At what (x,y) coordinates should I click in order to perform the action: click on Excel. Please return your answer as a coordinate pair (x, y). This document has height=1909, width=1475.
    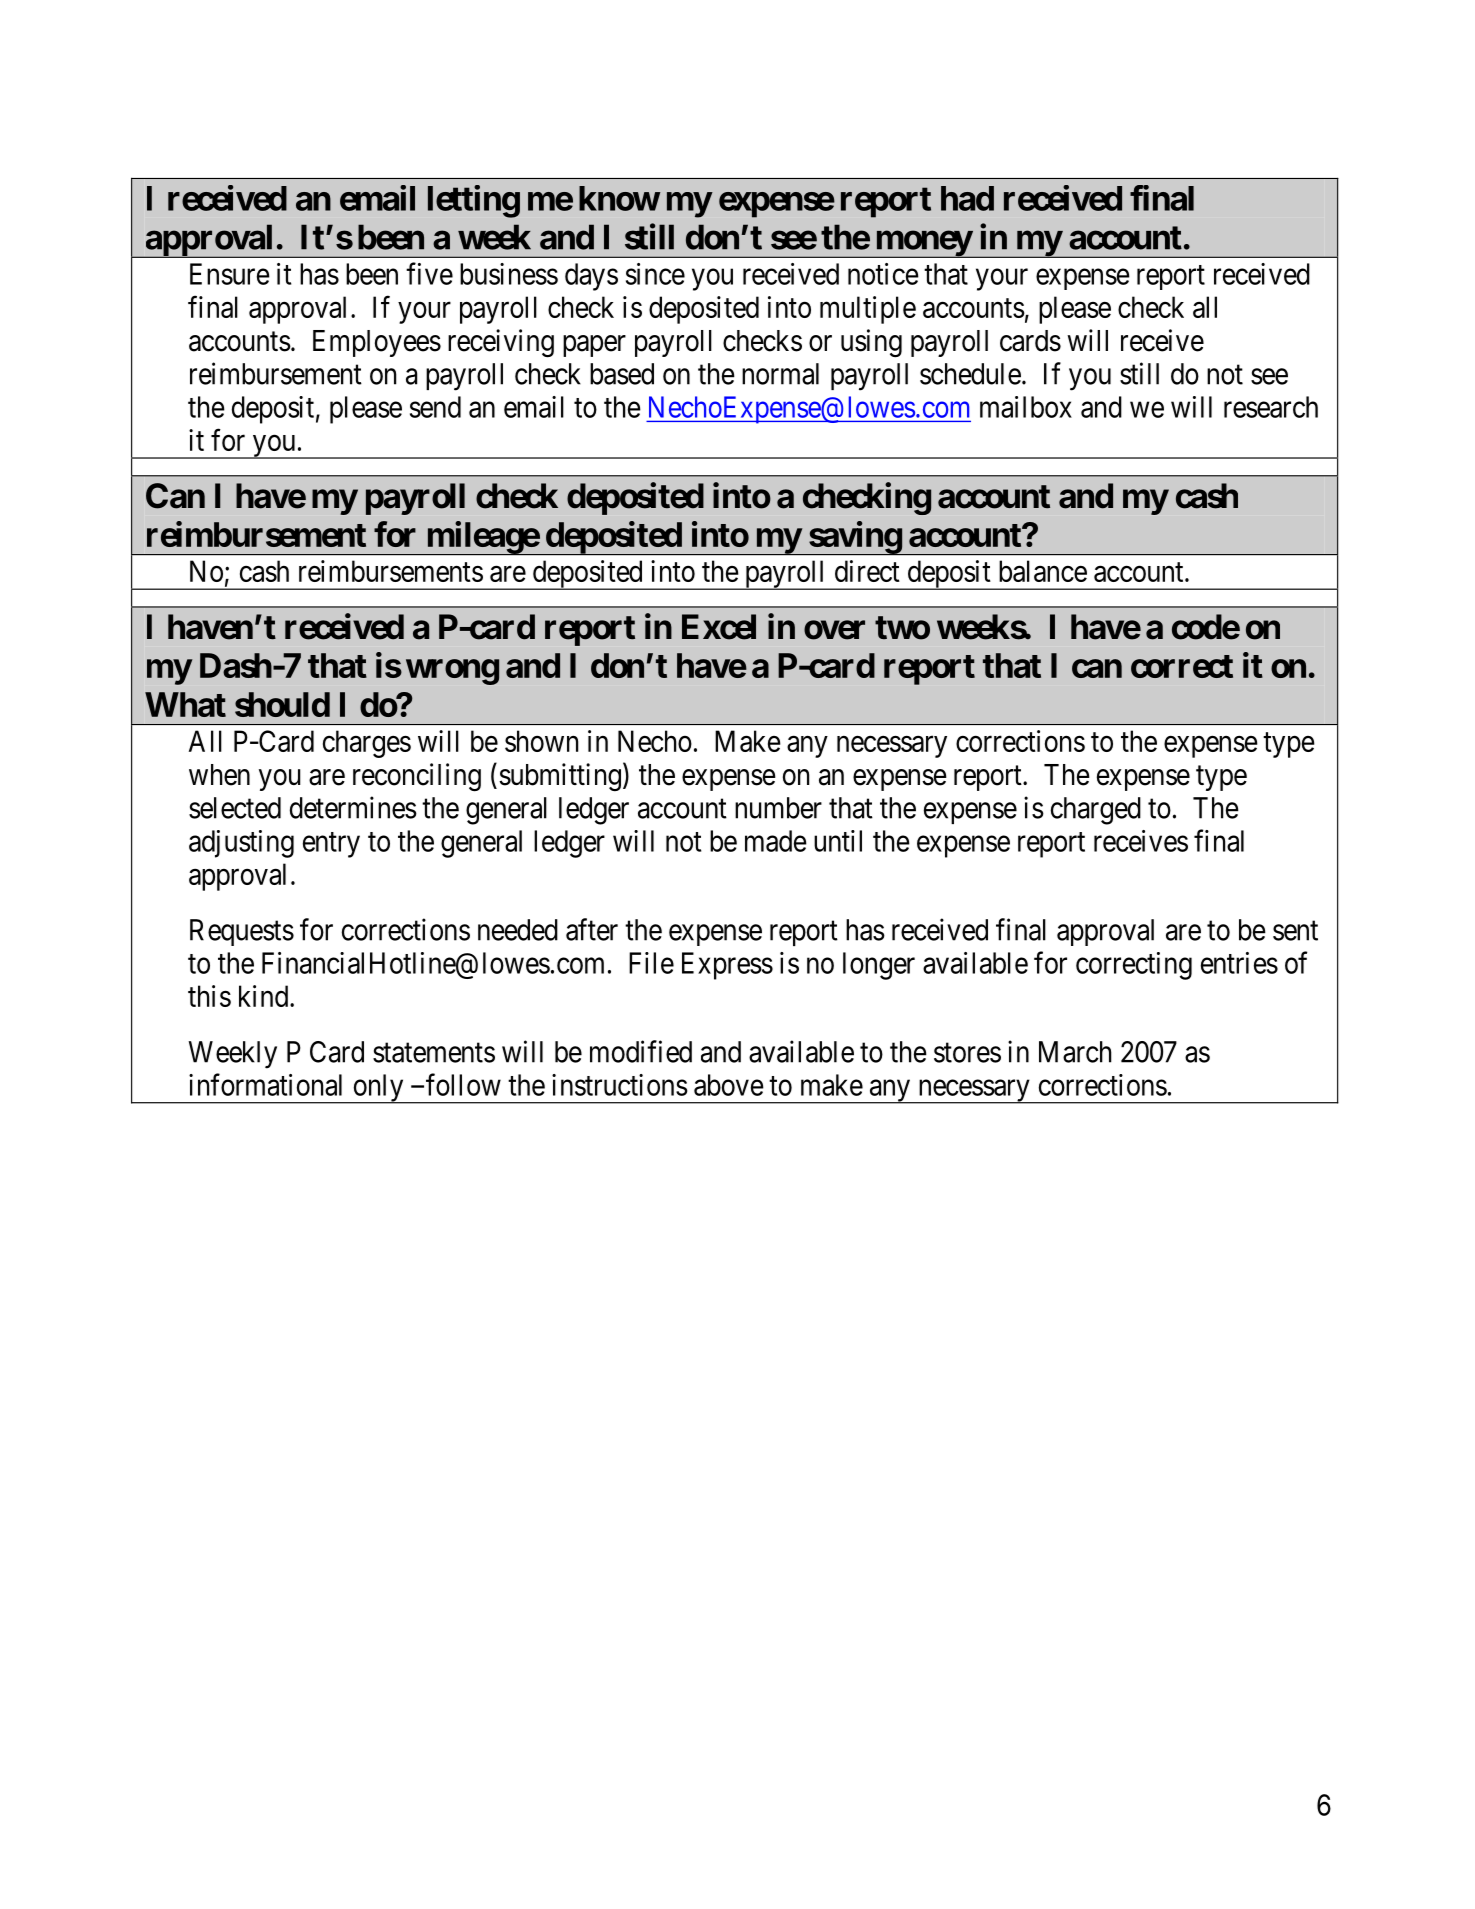
    Looking at the image, I should click on (719, 627).
